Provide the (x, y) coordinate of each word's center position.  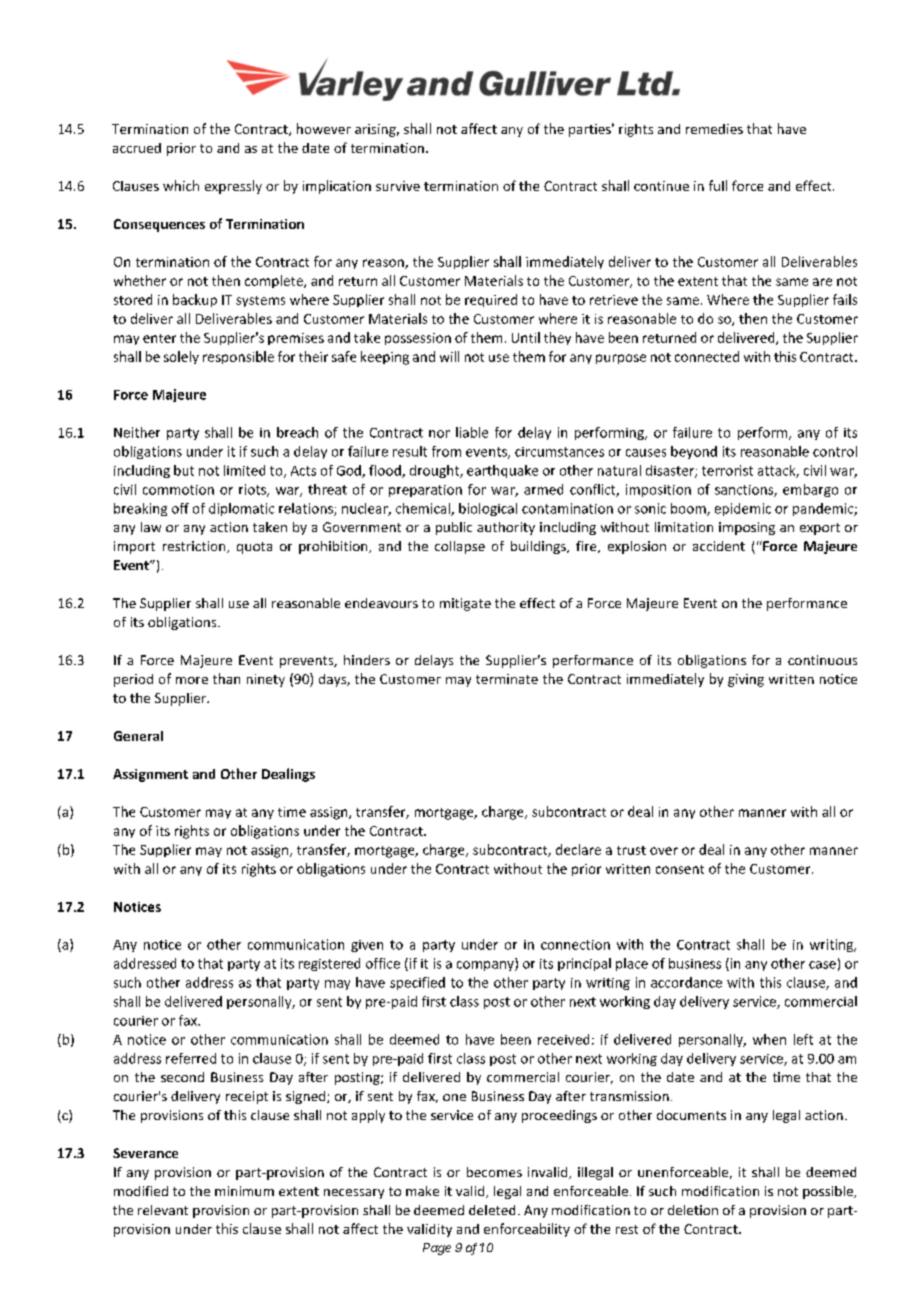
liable (472, 432)
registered (329, 964)
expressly (233, 187)
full (718, 185)
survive (398, 186)
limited (244, 470)
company (486, 966)
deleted (492, 1210)
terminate (507, 679)
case (822, 965)
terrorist (727, 470)
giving (746, 680)
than (226, 678)
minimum (244, 1191)
